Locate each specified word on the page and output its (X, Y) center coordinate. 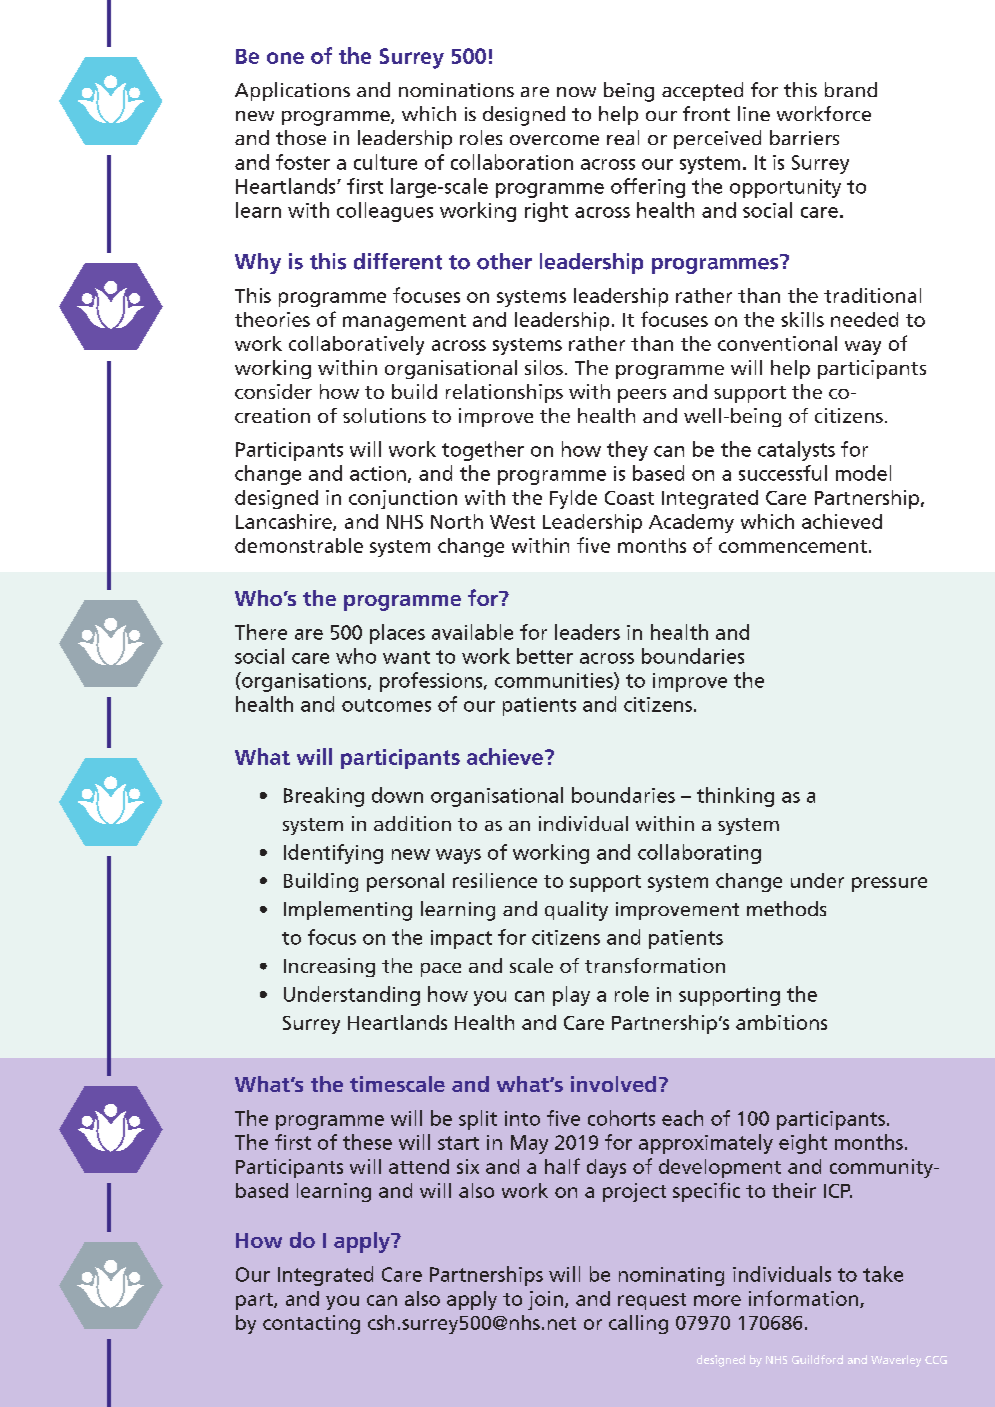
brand (851, 89)
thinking (735, 797)
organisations (304, 682)
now (576, 92)
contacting (311, 1324)
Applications (292, 91)
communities (555, 681)
